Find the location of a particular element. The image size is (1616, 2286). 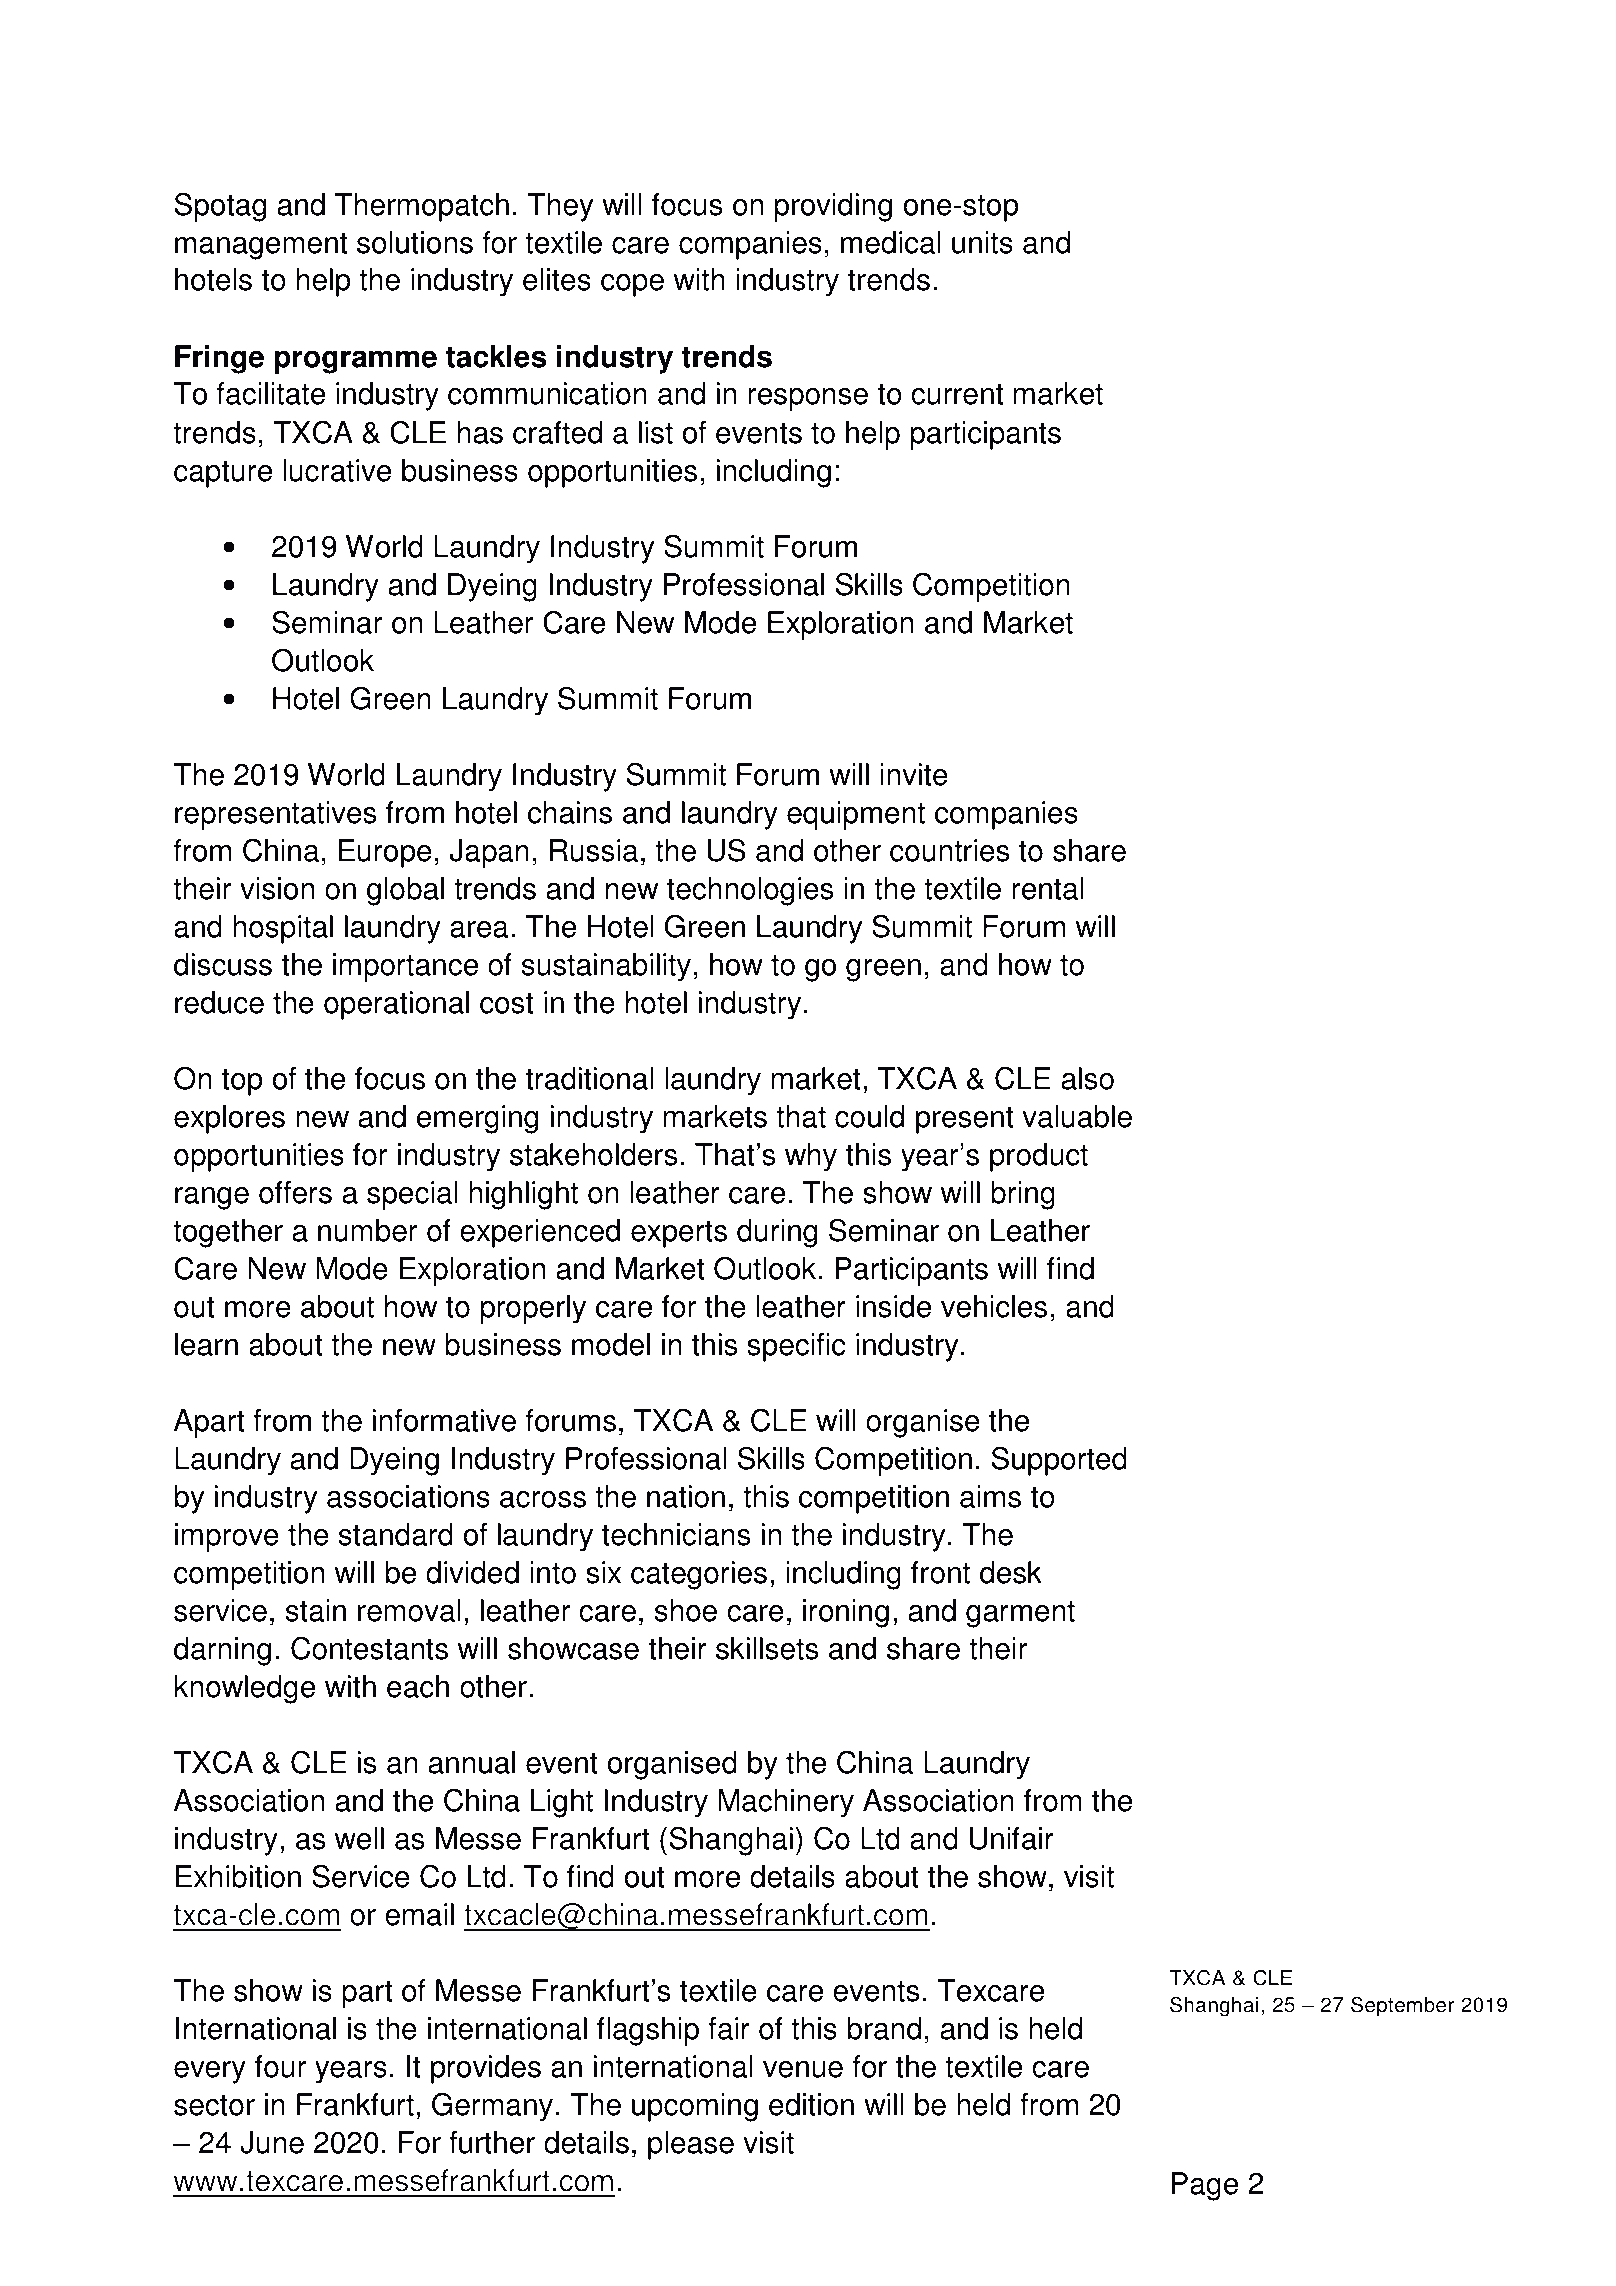

providing is located at coordinates (833, 207).
